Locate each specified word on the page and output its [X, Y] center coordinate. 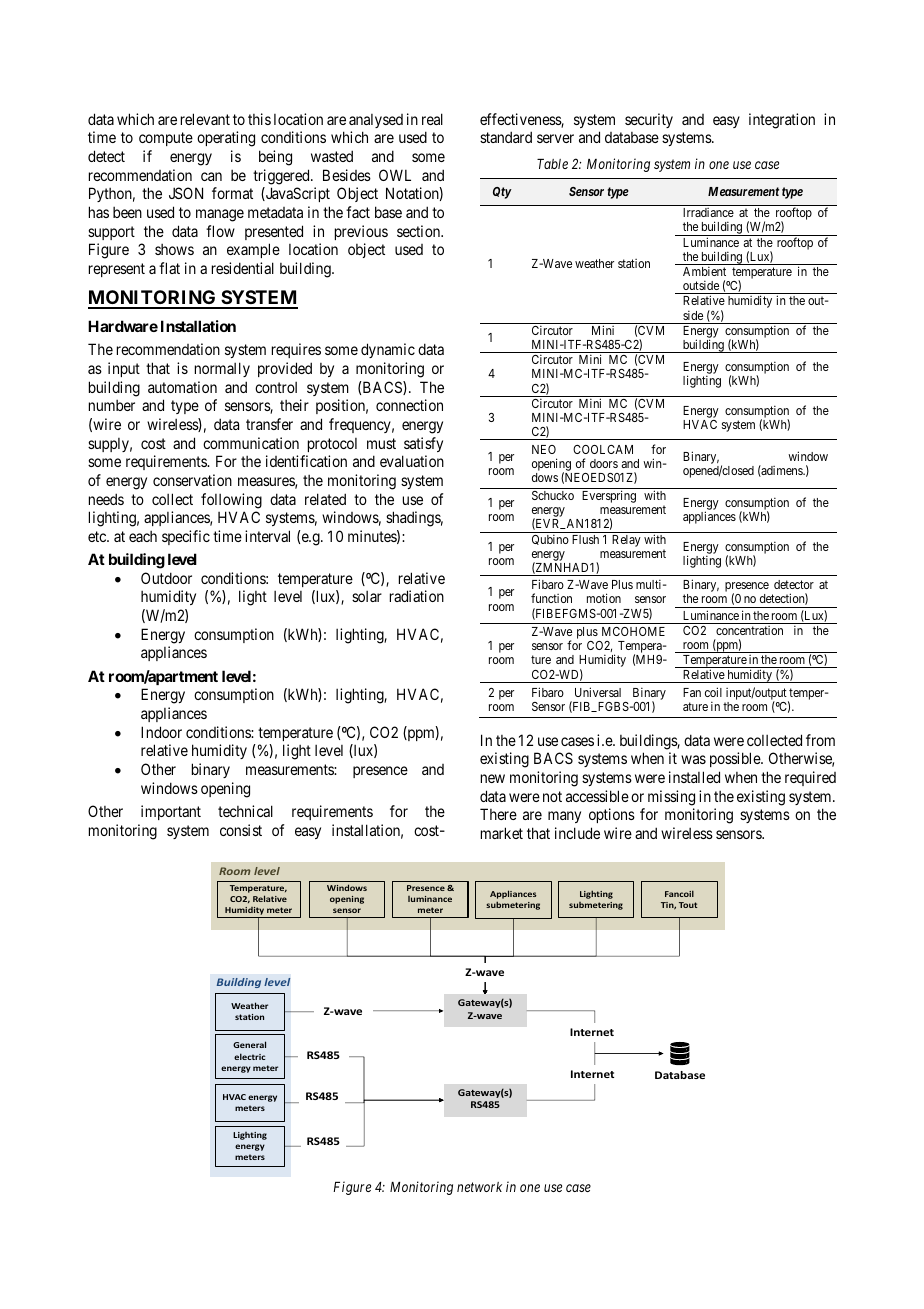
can [211, 176]
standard [506, 137]
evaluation [412, 461]
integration [782, 121]
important [171, 812]
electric [249, 1056]
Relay [626, 541]
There [498, 814]
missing [671, 798]
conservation [192, 480]
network [479, 1187]
